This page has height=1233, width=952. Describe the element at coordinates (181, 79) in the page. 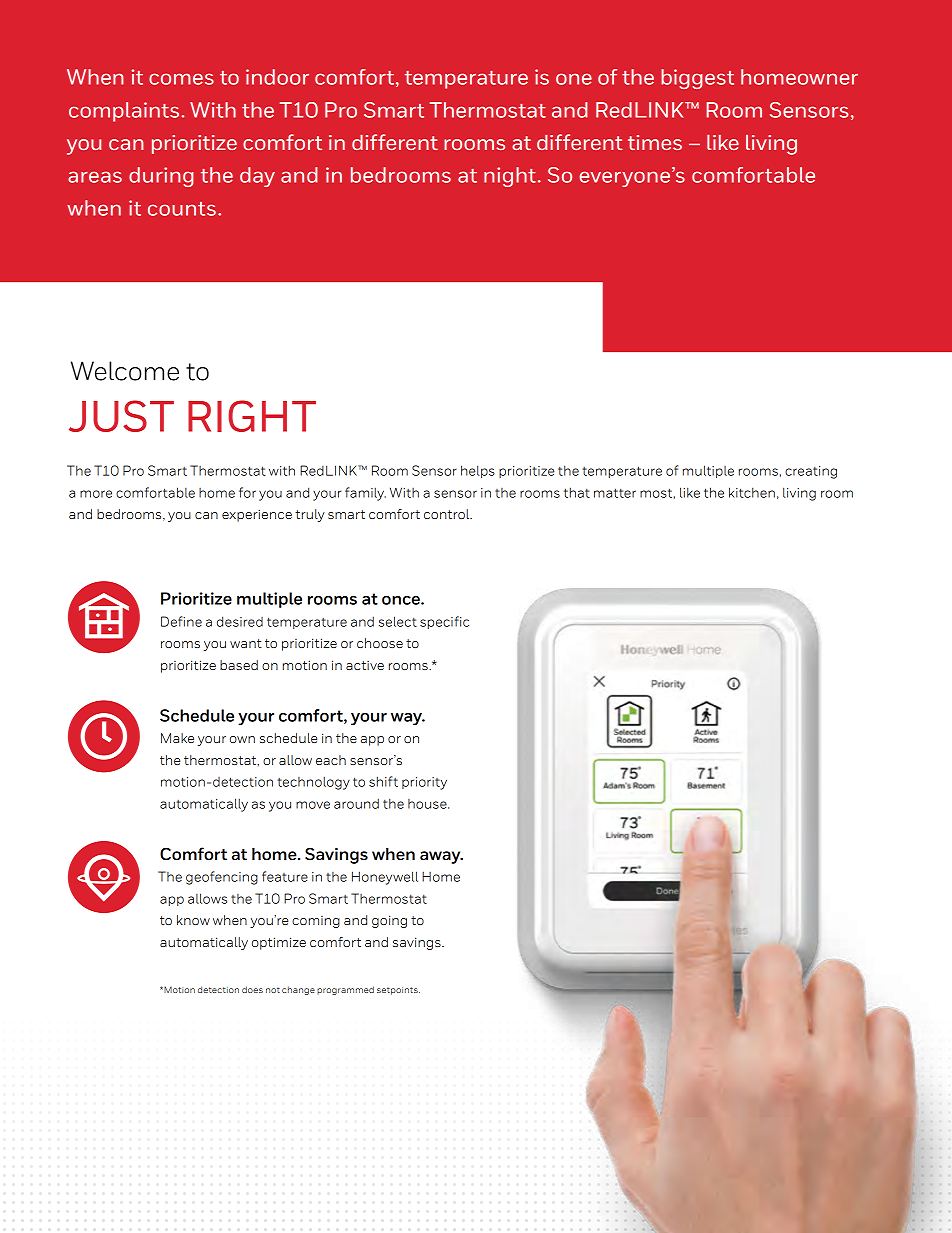

I see `comes` at that location.
